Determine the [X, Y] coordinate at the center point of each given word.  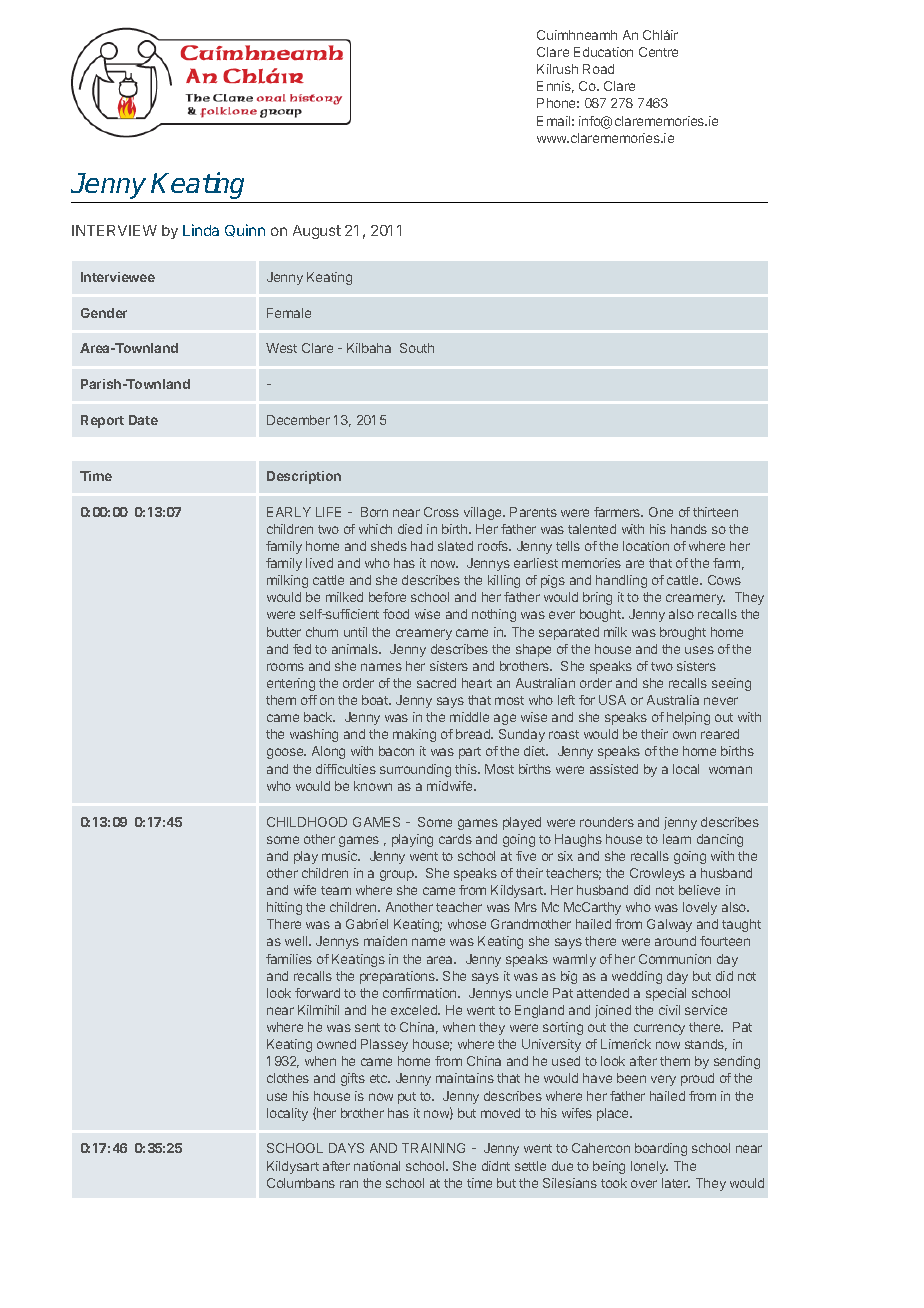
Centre [658, 52]
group [398, 875]
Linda [201, 230]
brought [683, 633]
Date [143, 420]
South [417, 348]
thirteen [715, 512]
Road [598, 69]
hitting [284, 908]
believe [699, 890]
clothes [288, 1078]
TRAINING [433, 1148]
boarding [661, 1149]
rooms [285, 667]
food [396, 614]
